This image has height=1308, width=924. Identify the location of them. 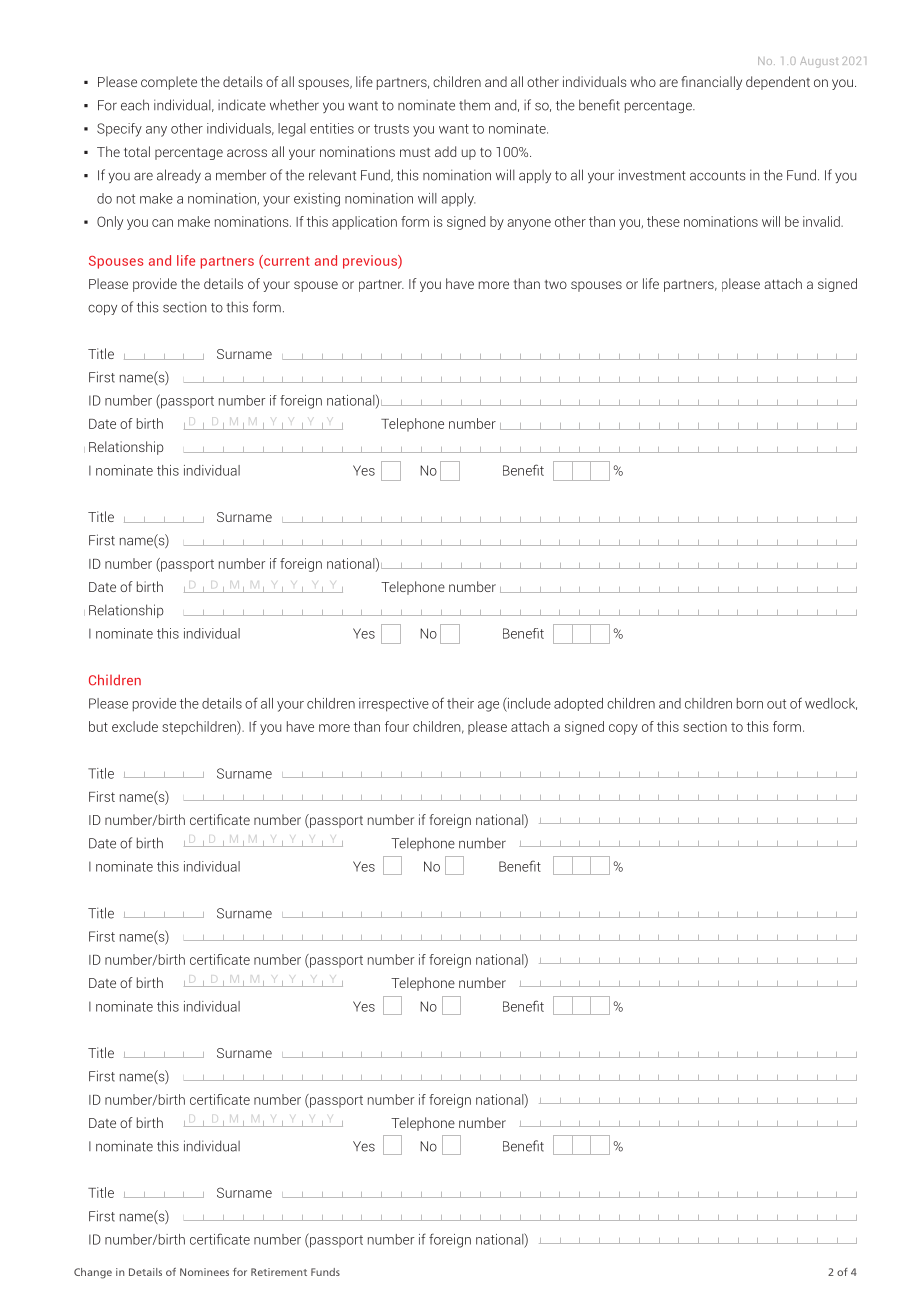
(474, 105).
